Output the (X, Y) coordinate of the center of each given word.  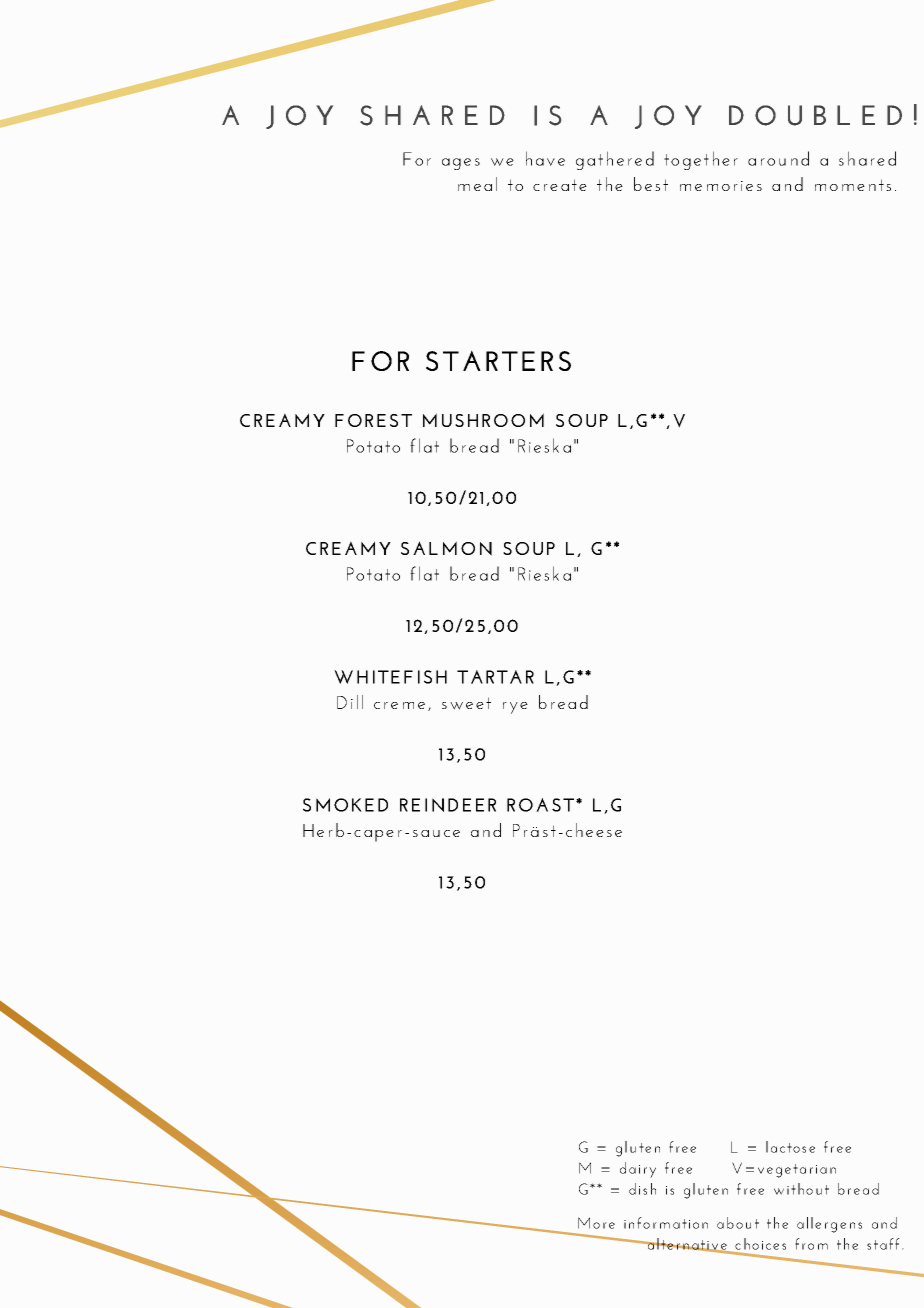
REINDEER (448, 805)
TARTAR (495, 677)
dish (642, 1189)
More (596, 1223)
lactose (790, 1147)
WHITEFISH (390, 677)
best (651, 184)
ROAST (540, 805)
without (801, 1189)
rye (515, 708)
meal (477, 184)
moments (853, 185)
